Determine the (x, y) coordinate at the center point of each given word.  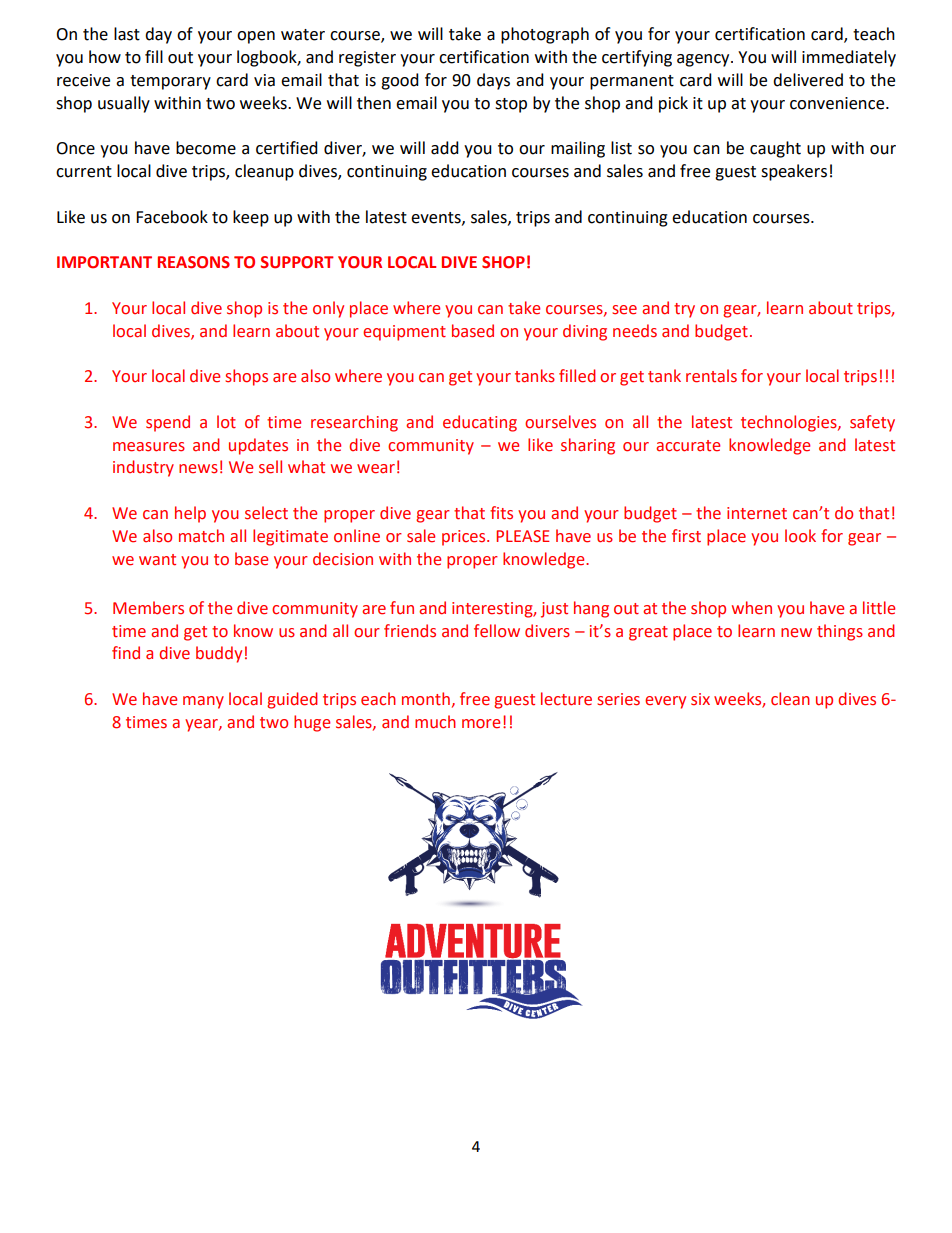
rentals (711, 376)
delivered (808, 80)
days (493, 81)
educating (480, 423)
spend (168, 423)
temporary (170, 82)
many (203, 702)
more (481, 724)
